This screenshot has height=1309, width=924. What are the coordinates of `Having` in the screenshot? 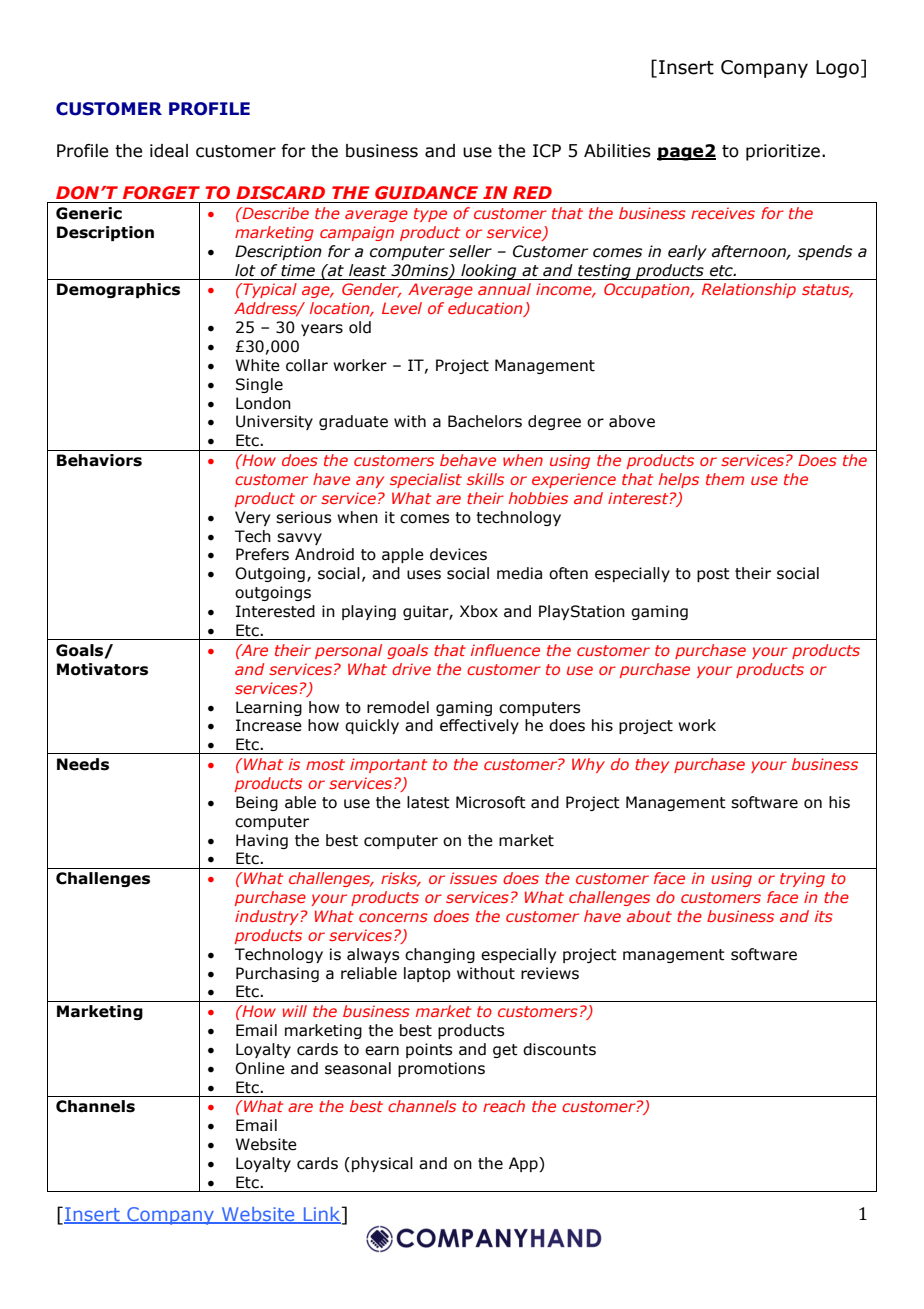 It's located at (262, 841).
